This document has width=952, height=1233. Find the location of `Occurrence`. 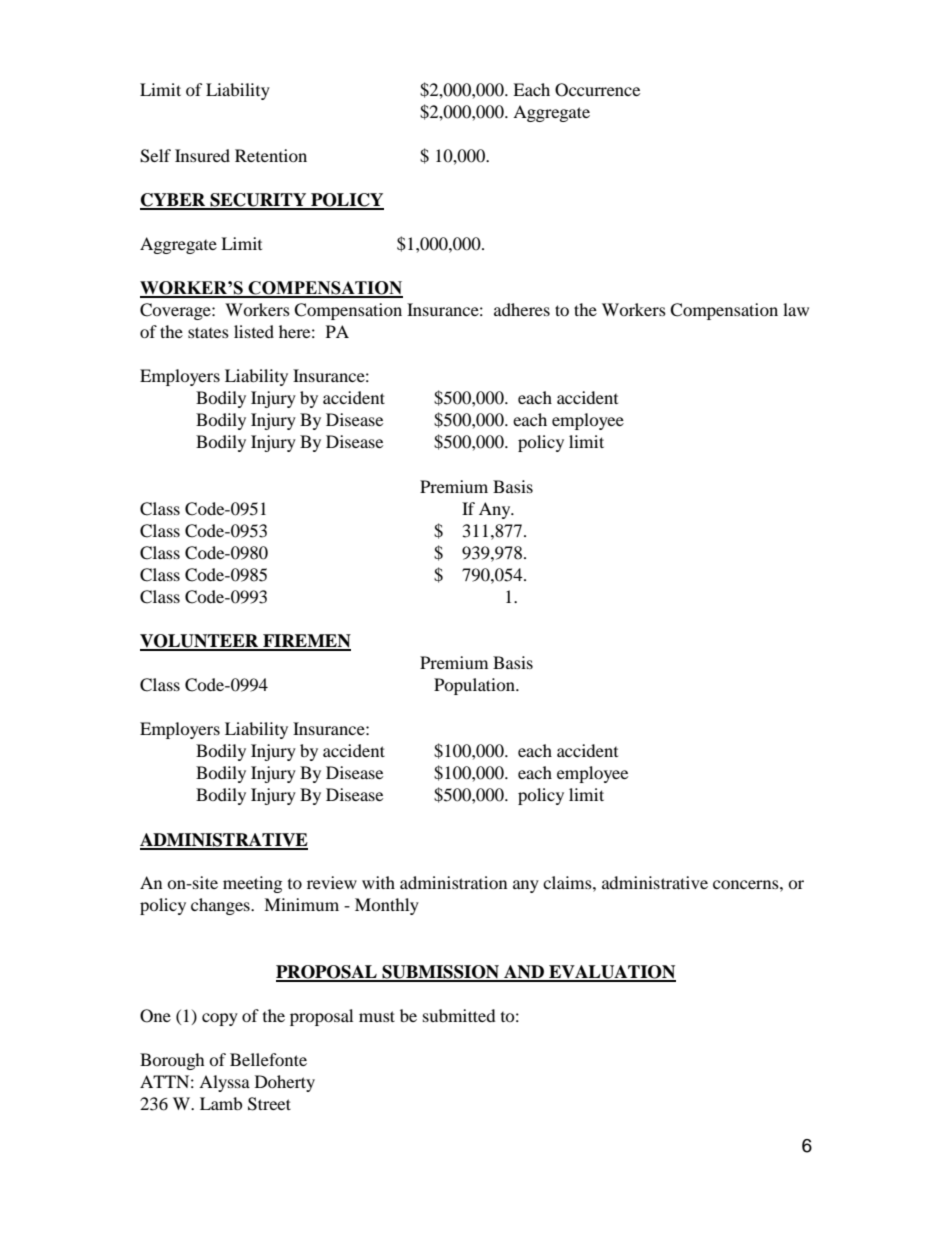

Occurrence is located at coordinates (597, 90).
